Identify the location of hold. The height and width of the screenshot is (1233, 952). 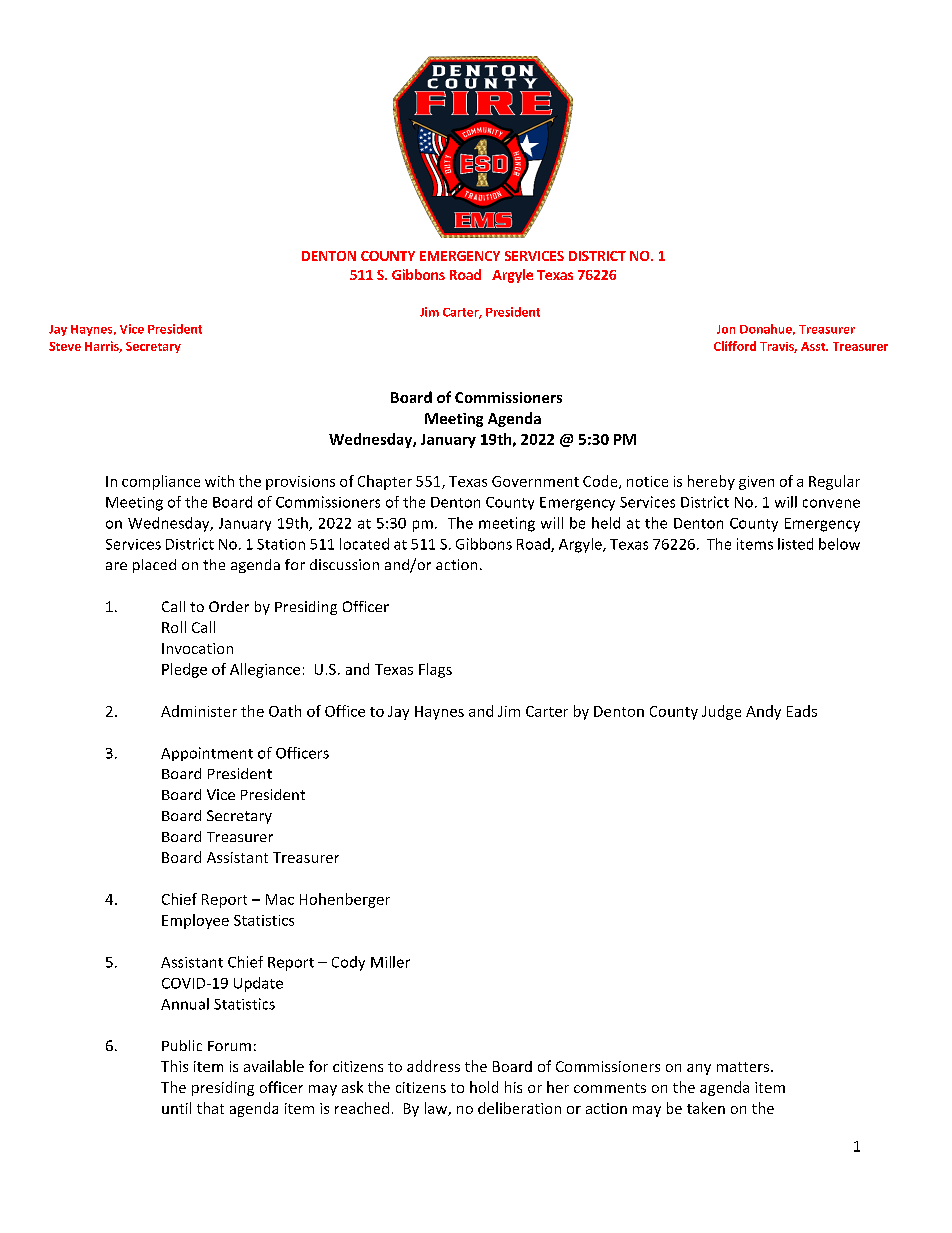
(484, 1087).
